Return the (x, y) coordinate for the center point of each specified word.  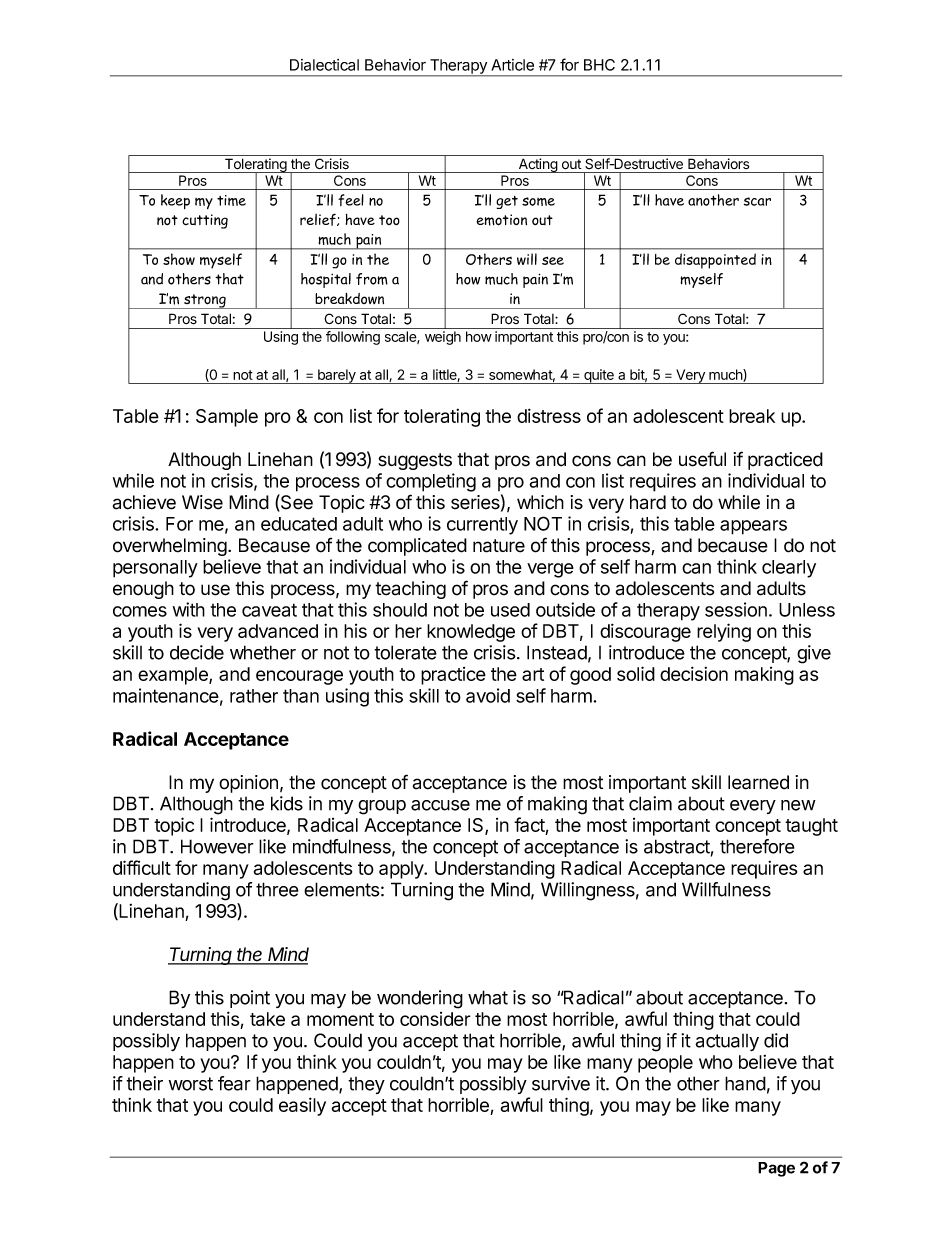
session (736, 609)
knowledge (471, 633)
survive (561, 1083)
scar (757, 201)
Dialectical (324, 65)
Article (512, 65)
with (189, 609)
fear (234, 1083)
